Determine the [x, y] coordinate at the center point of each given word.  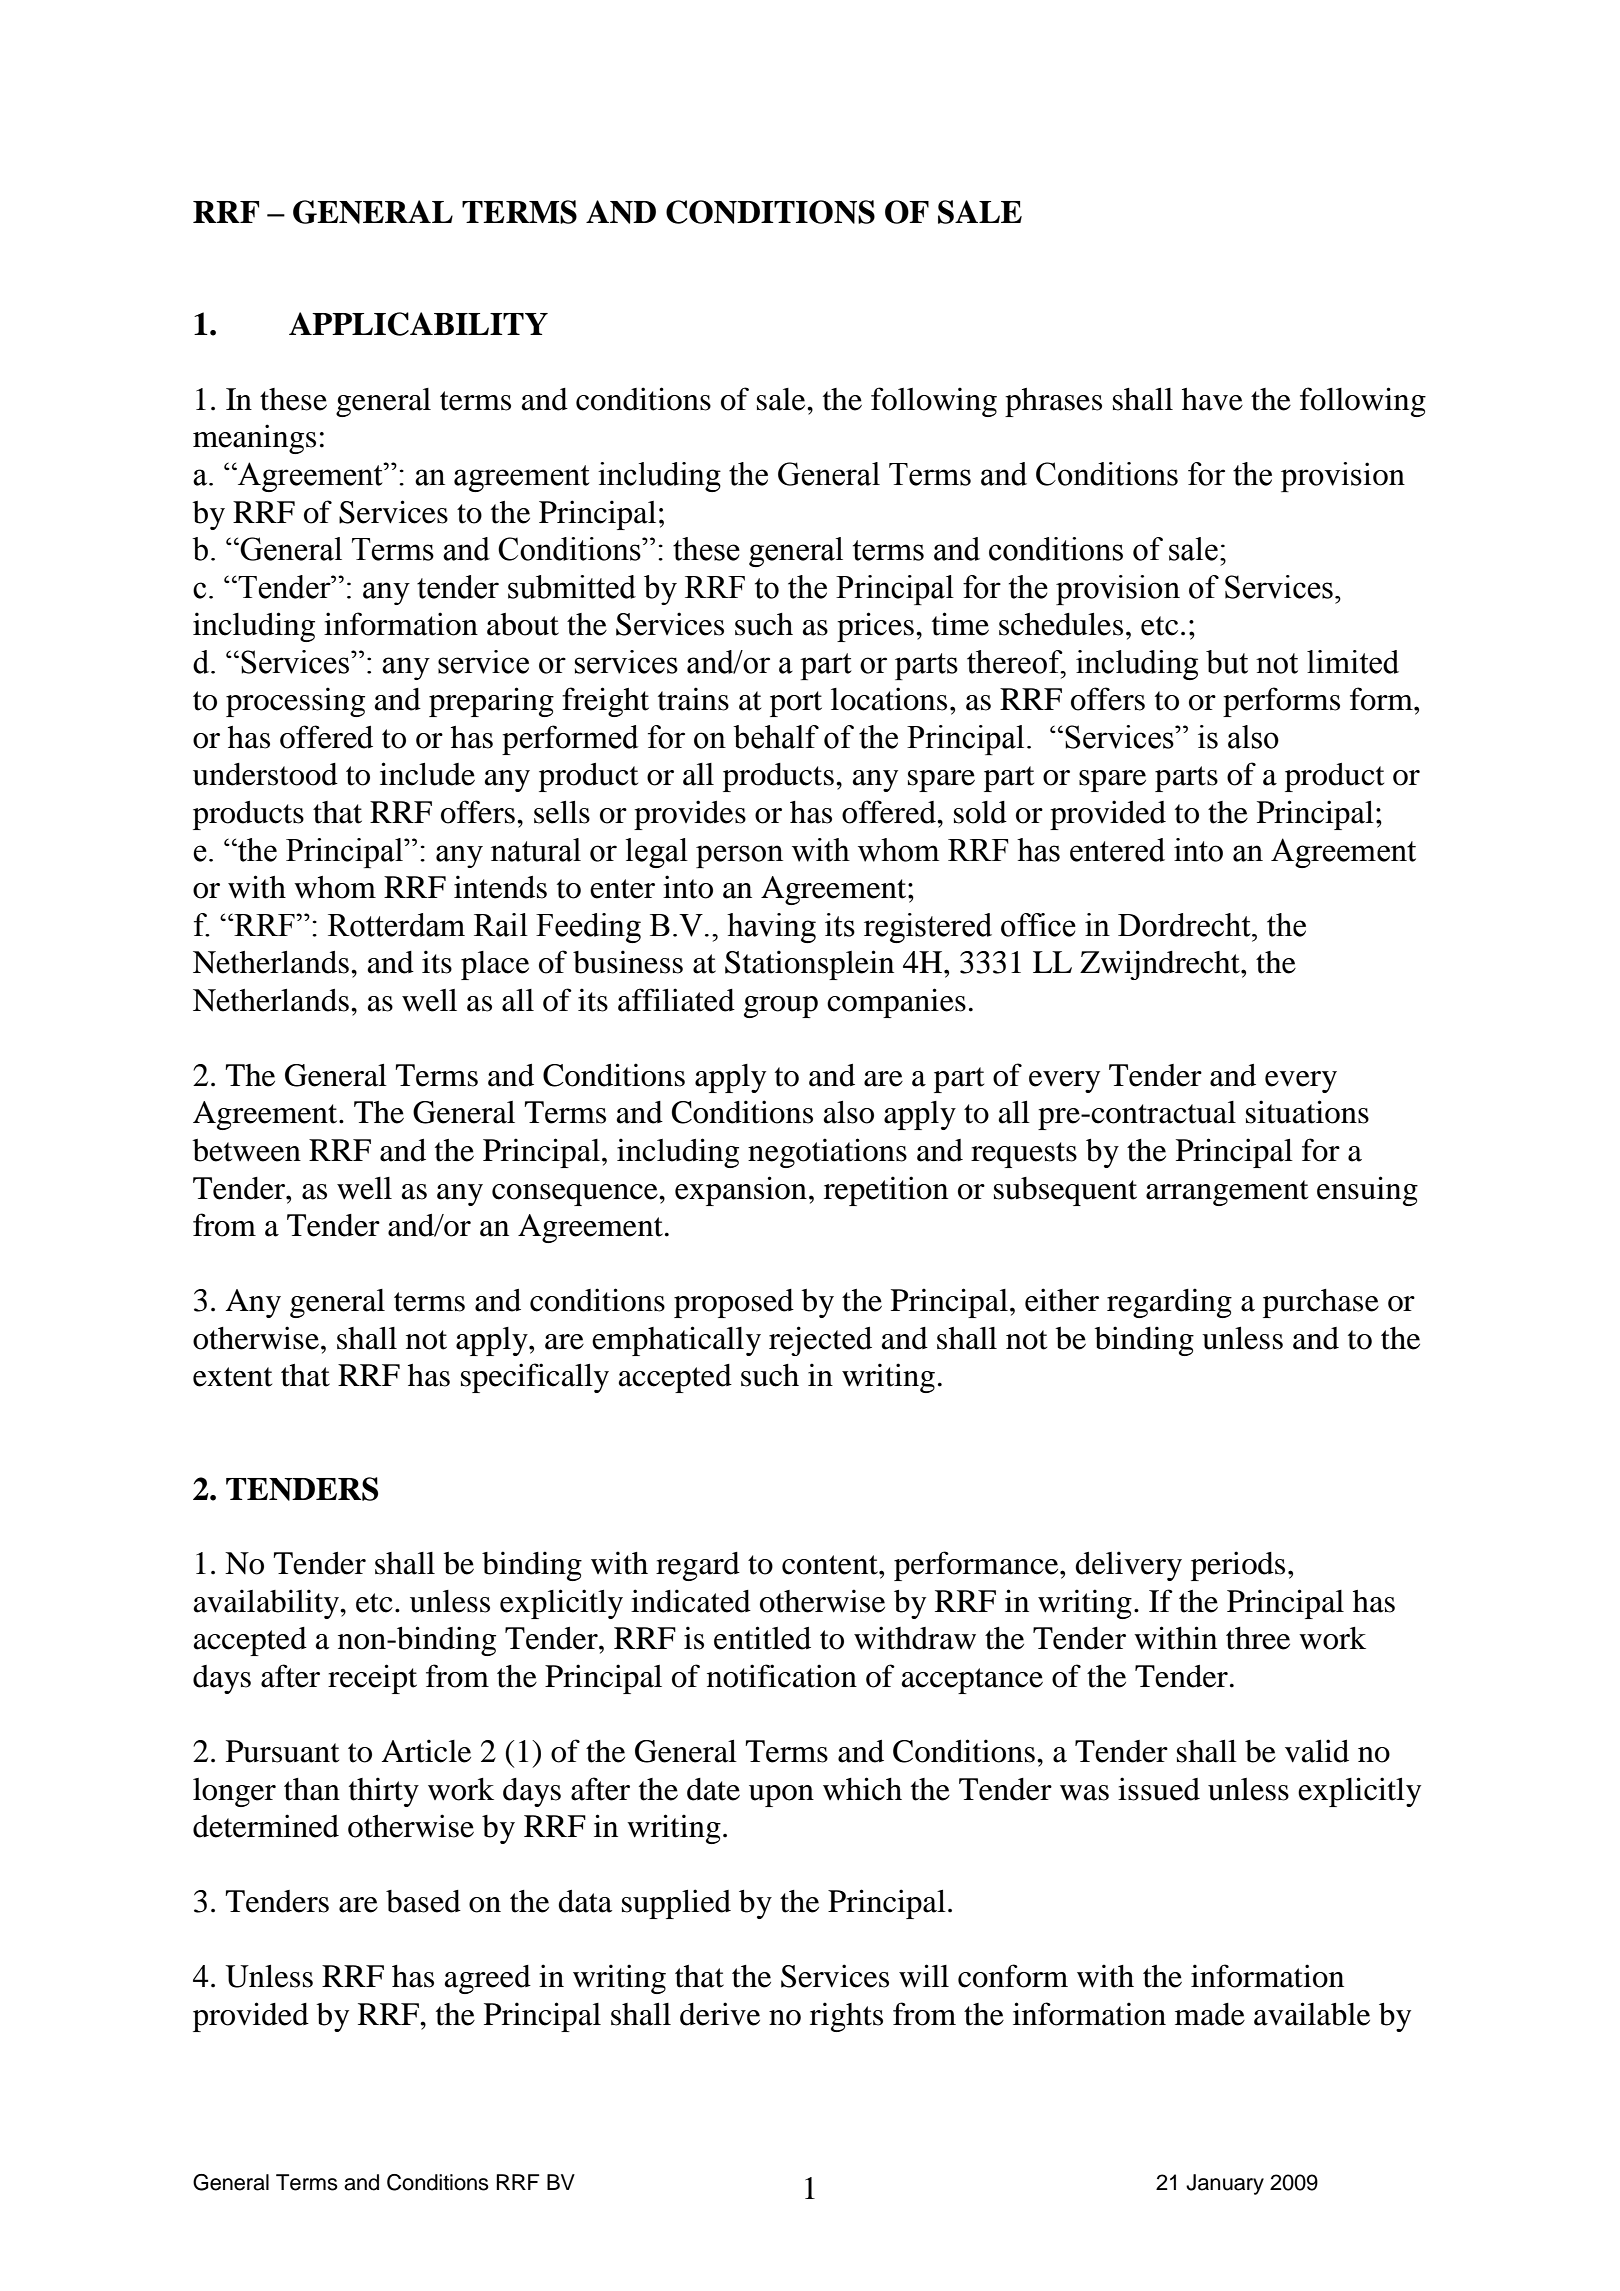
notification [782, 1676]
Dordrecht [1185, 925]
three [1258, 1638]
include [427, 774]
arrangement [1227, 1193]
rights [846, 2017]
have [1212, 399]
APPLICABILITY [418, 324]
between [247, 1150]
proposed [734, 1303]
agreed [488, 1979]
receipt [372, 1679]
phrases [1053, 402]
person [739, 856]
